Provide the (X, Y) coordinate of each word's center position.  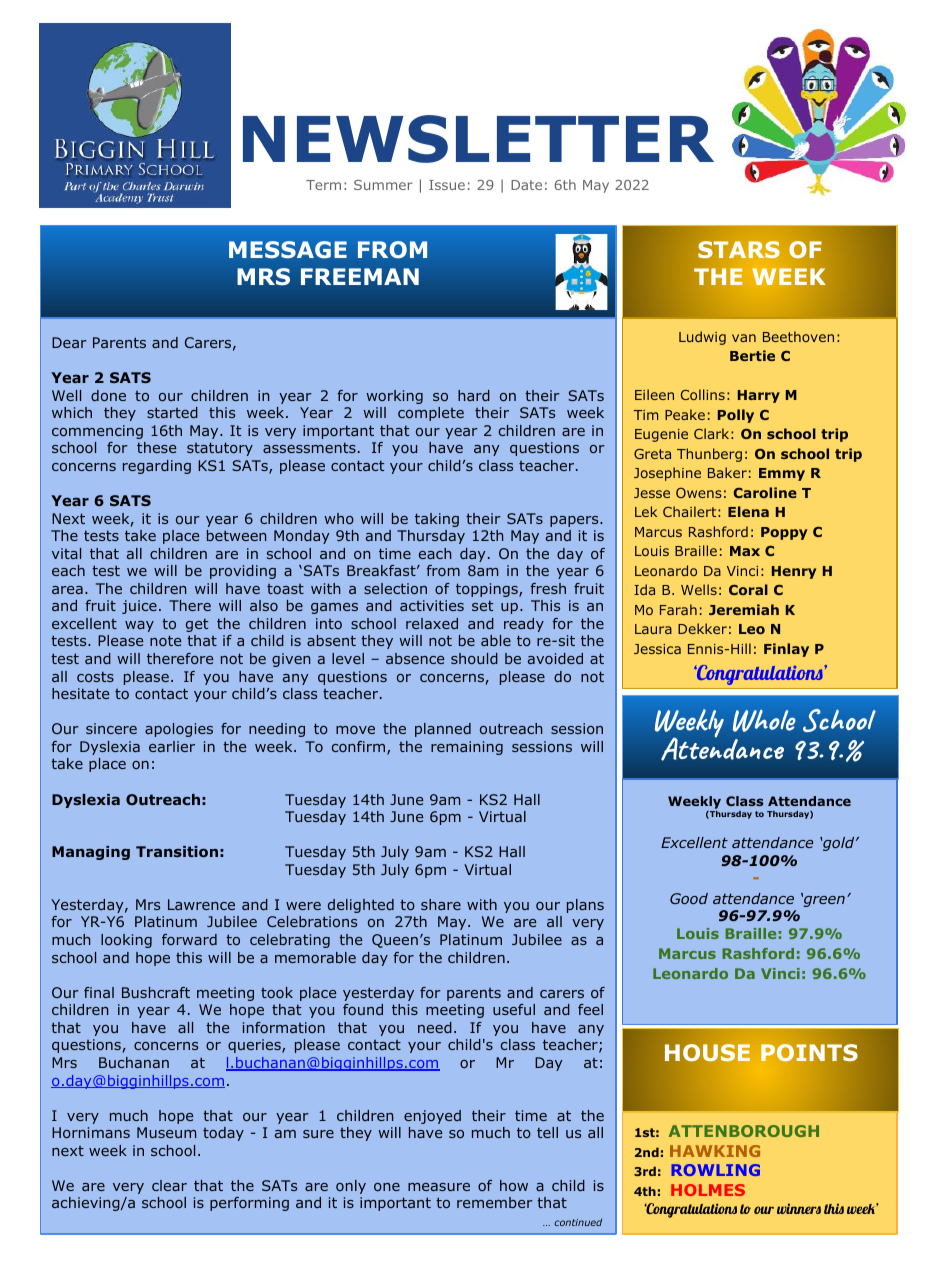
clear (169, 1185)
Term (323, 185)
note (165, 640)
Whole (764, 720)
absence (415, 658)
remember (495, 1202)
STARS (739, 249)
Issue (447, 185)
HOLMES (708, 1190)
